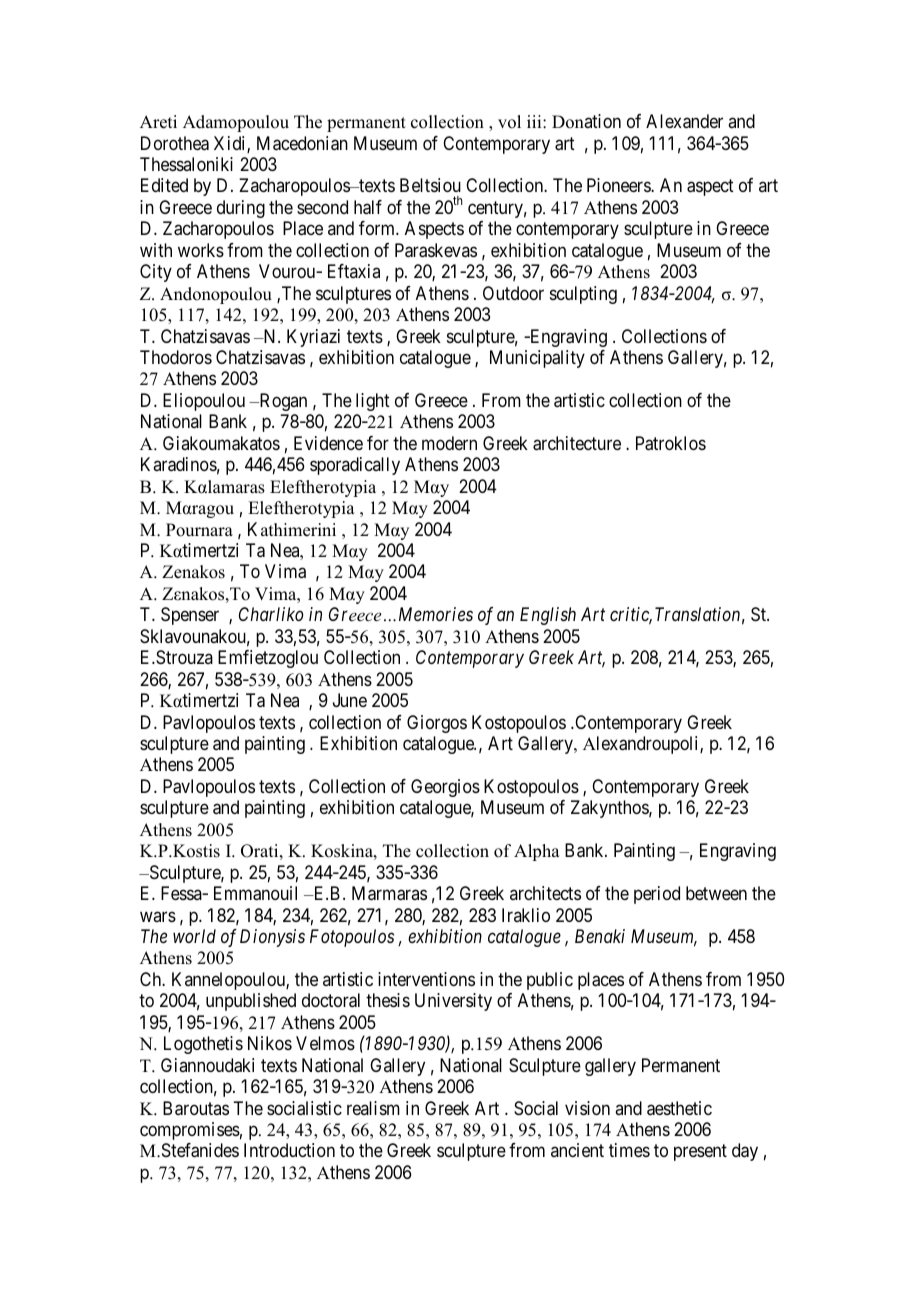 The height and width of the screenshot is (1308, 924). What do you see at coordinates (548, 616) in the screenshot?
I see `English` at bounding box center [548, 616].
